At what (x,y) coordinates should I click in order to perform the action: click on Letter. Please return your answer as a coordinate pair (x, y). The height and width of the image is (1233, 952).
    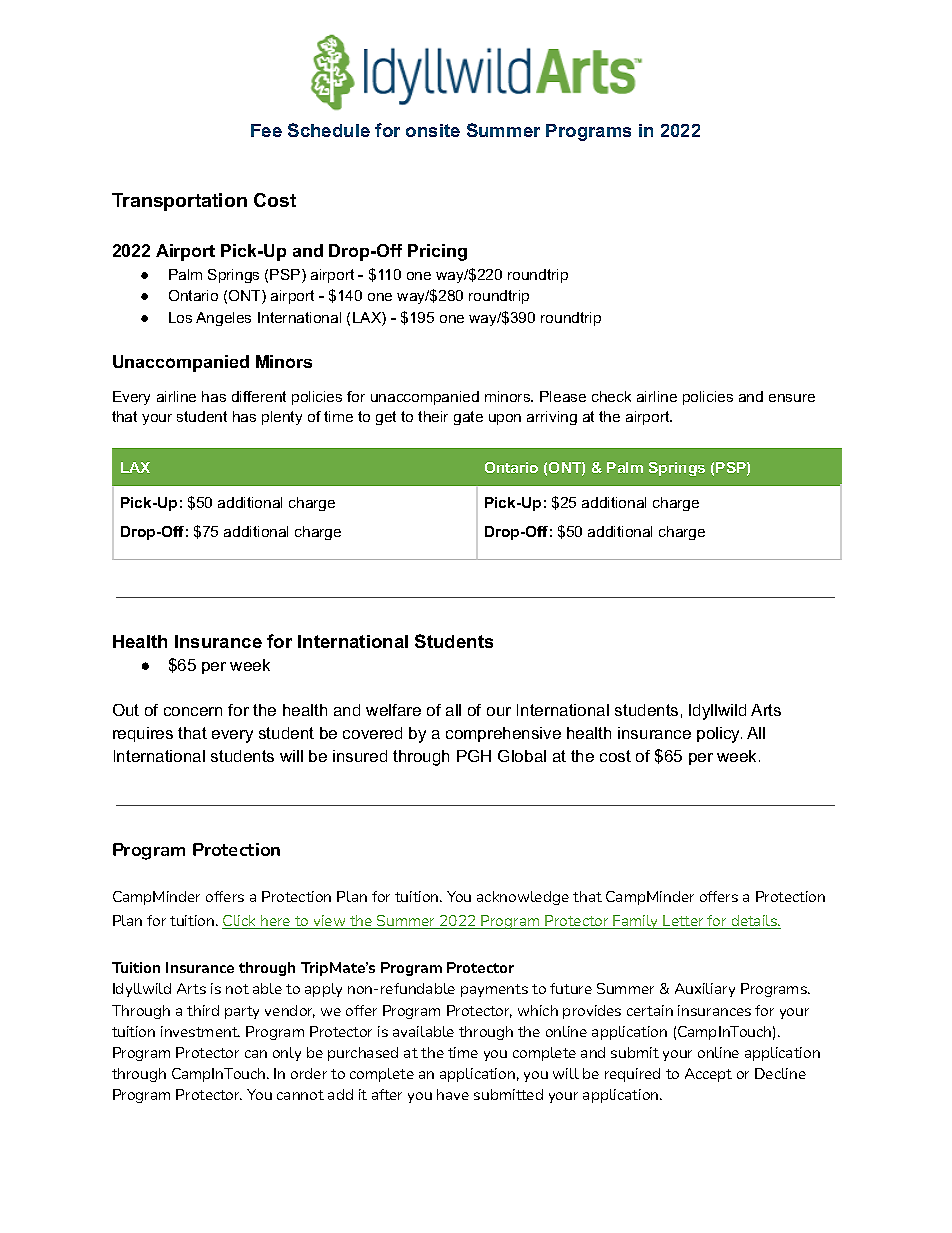
    Looking at the image, I should click on (684, 922).
